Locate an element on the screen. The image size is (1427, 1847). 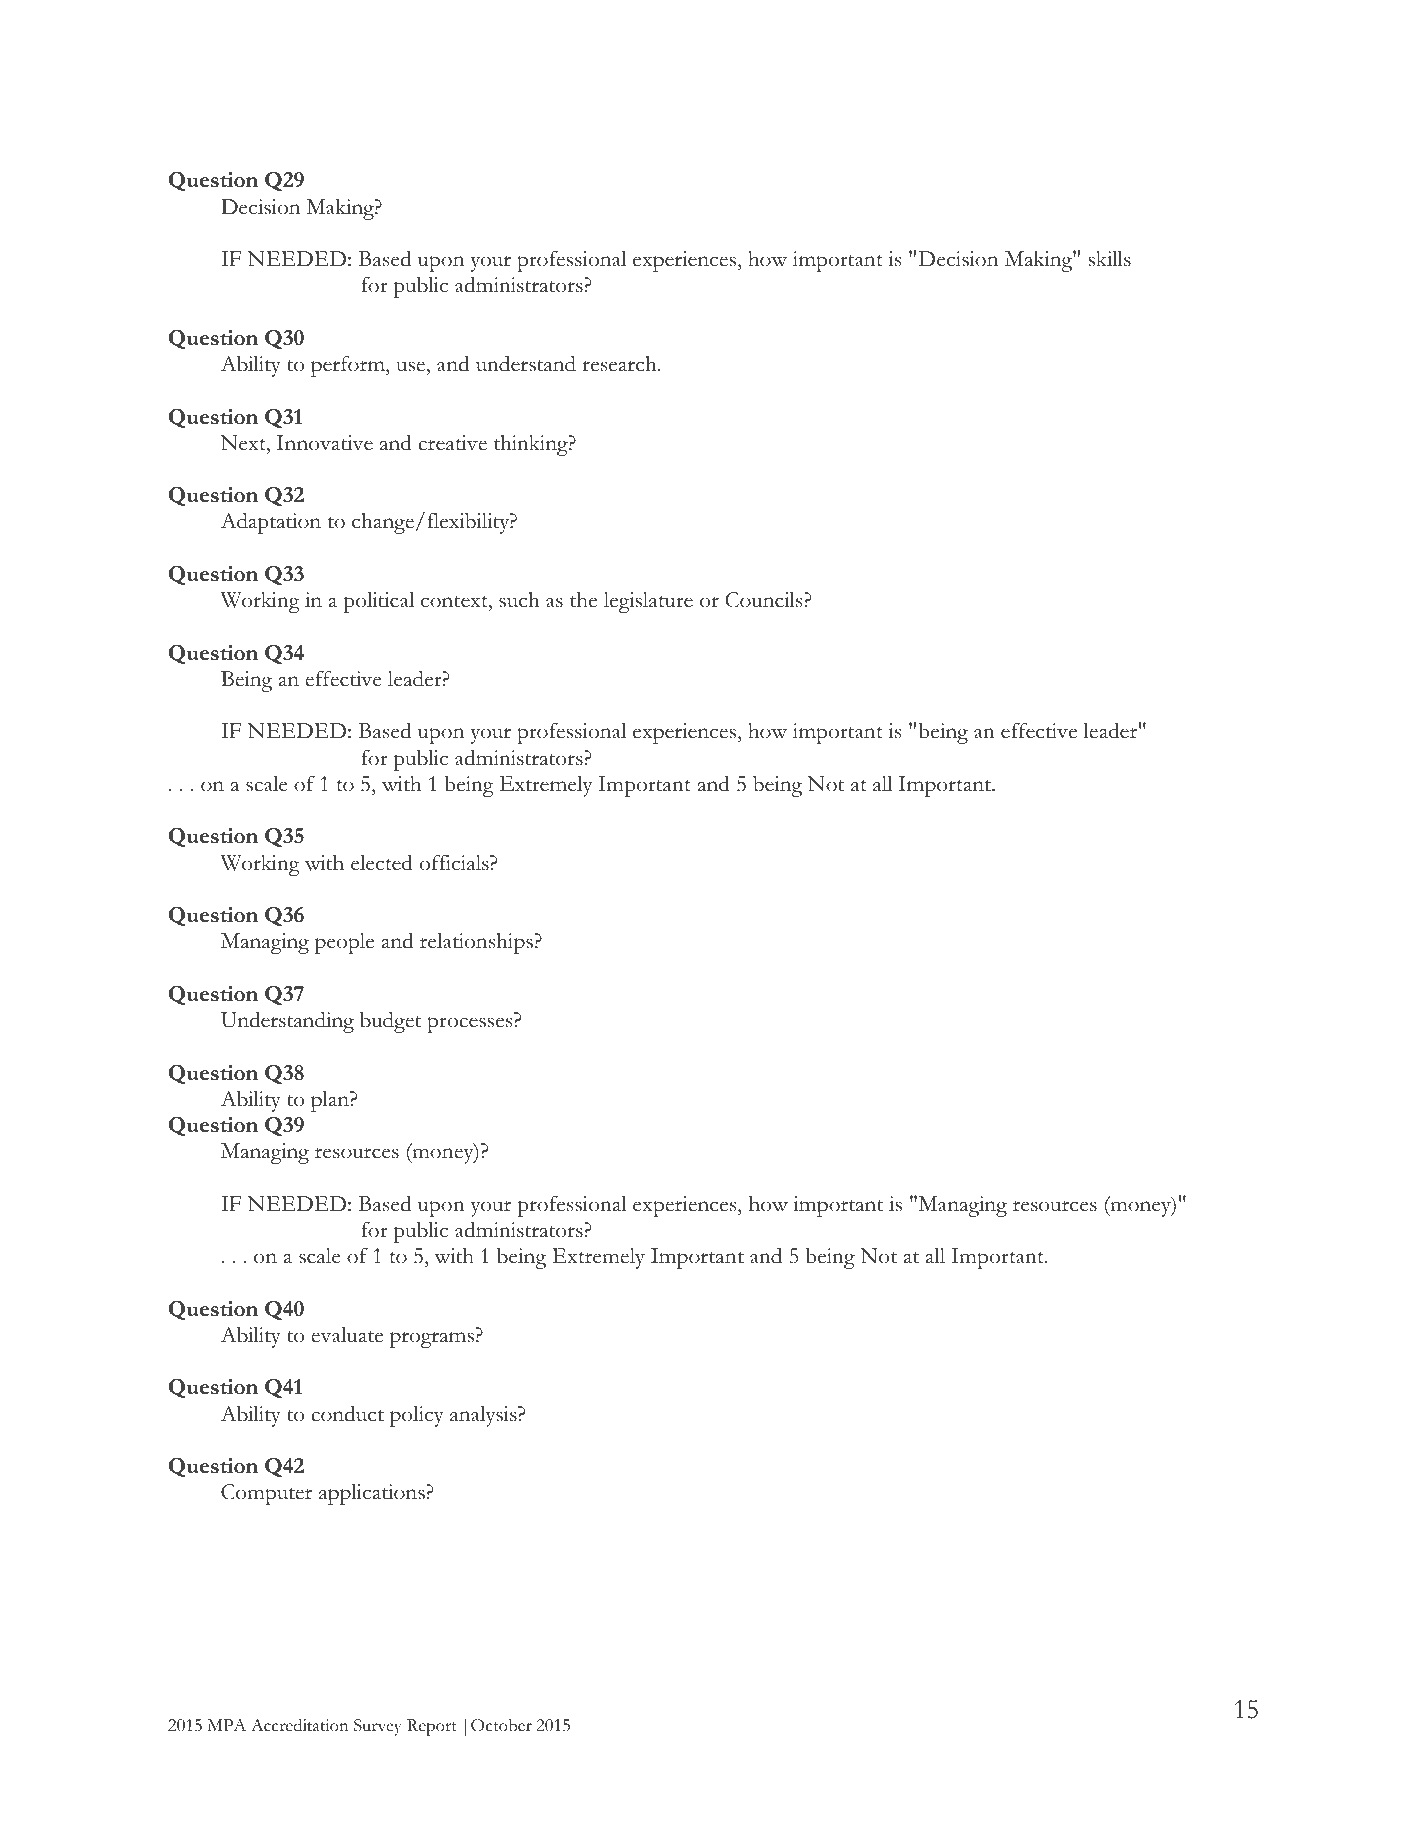
research is located at coordinates (620, 364).
